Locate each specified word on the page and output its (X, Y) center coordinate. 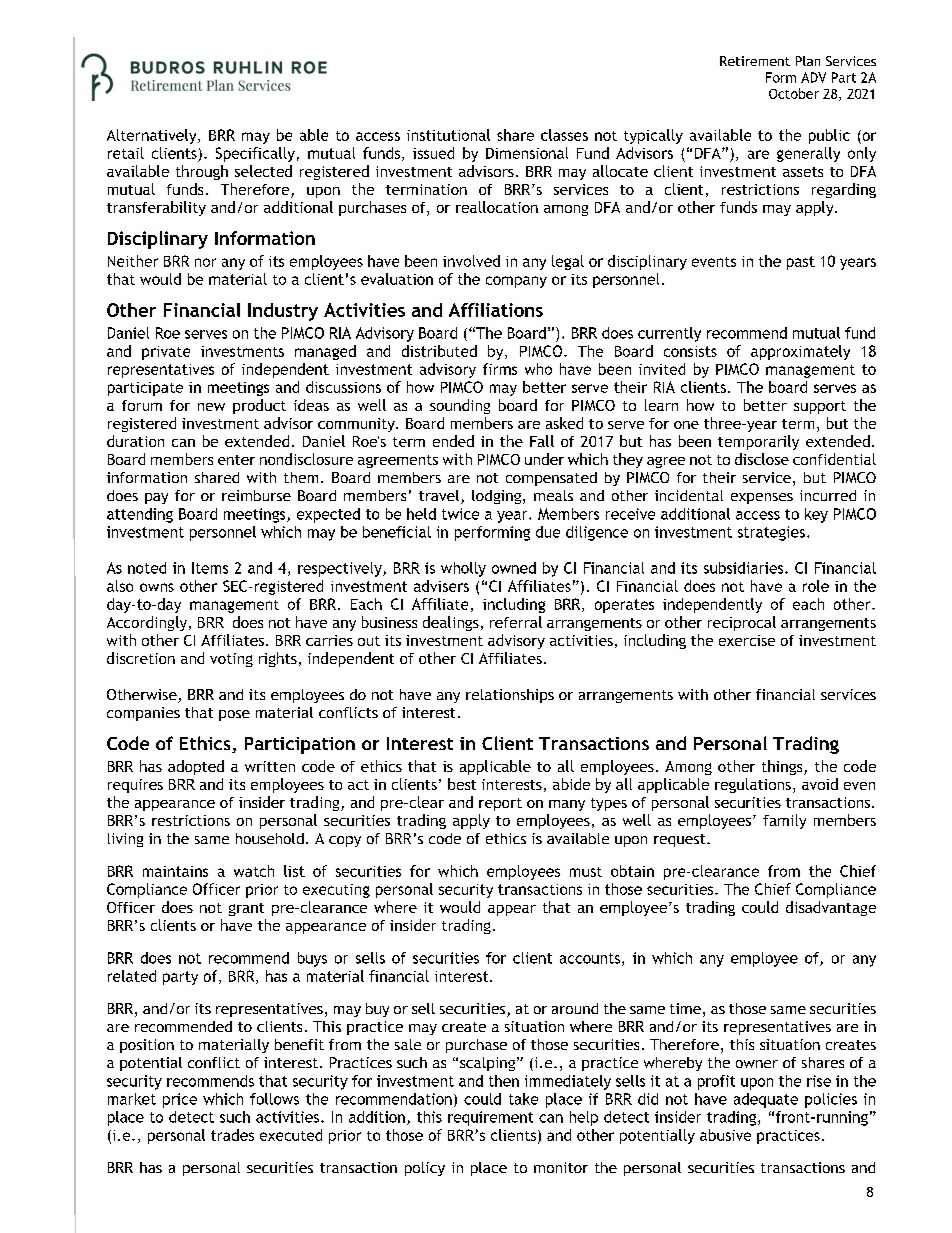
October (794, 93)
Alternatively (153, 136)
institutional (448, 135)
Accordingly (148, 623)
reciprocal (742, 623)
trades (232, 1135)
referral (516, 622)
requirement (490, 1118)
